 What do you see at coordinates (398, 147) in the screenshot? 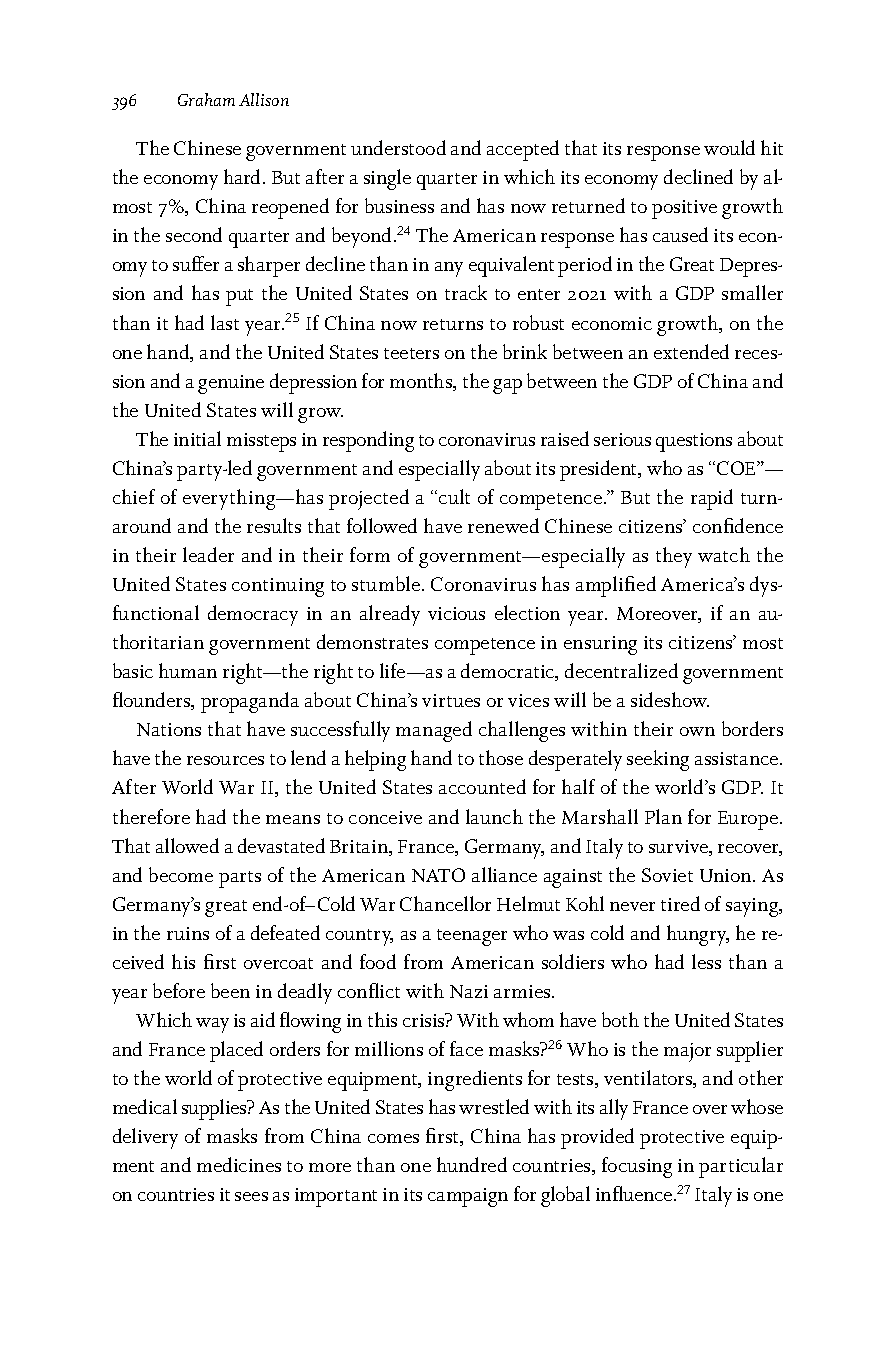
I see `understood` at bounding box center [398, 147].
